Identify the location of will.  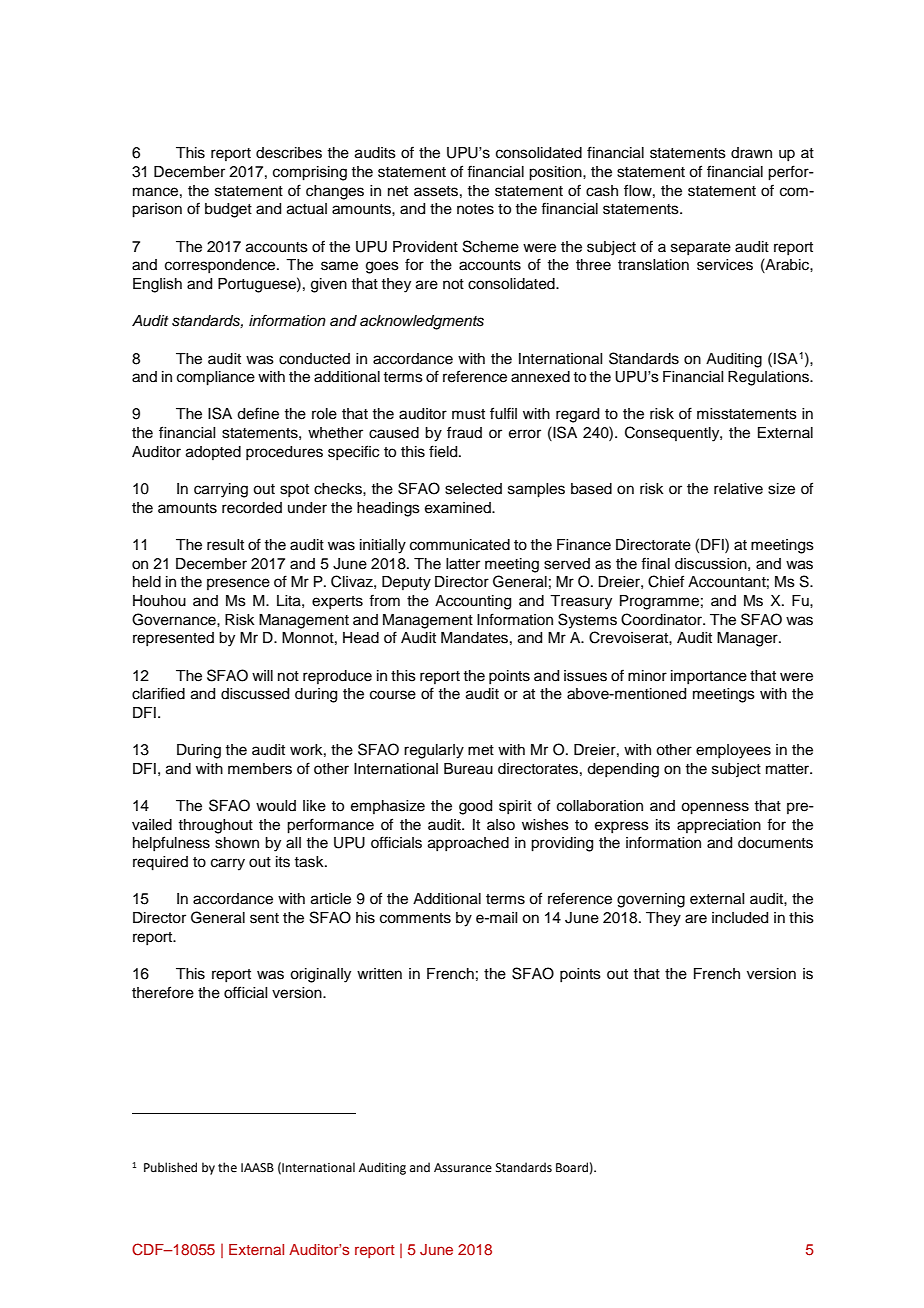
(262, 675).
